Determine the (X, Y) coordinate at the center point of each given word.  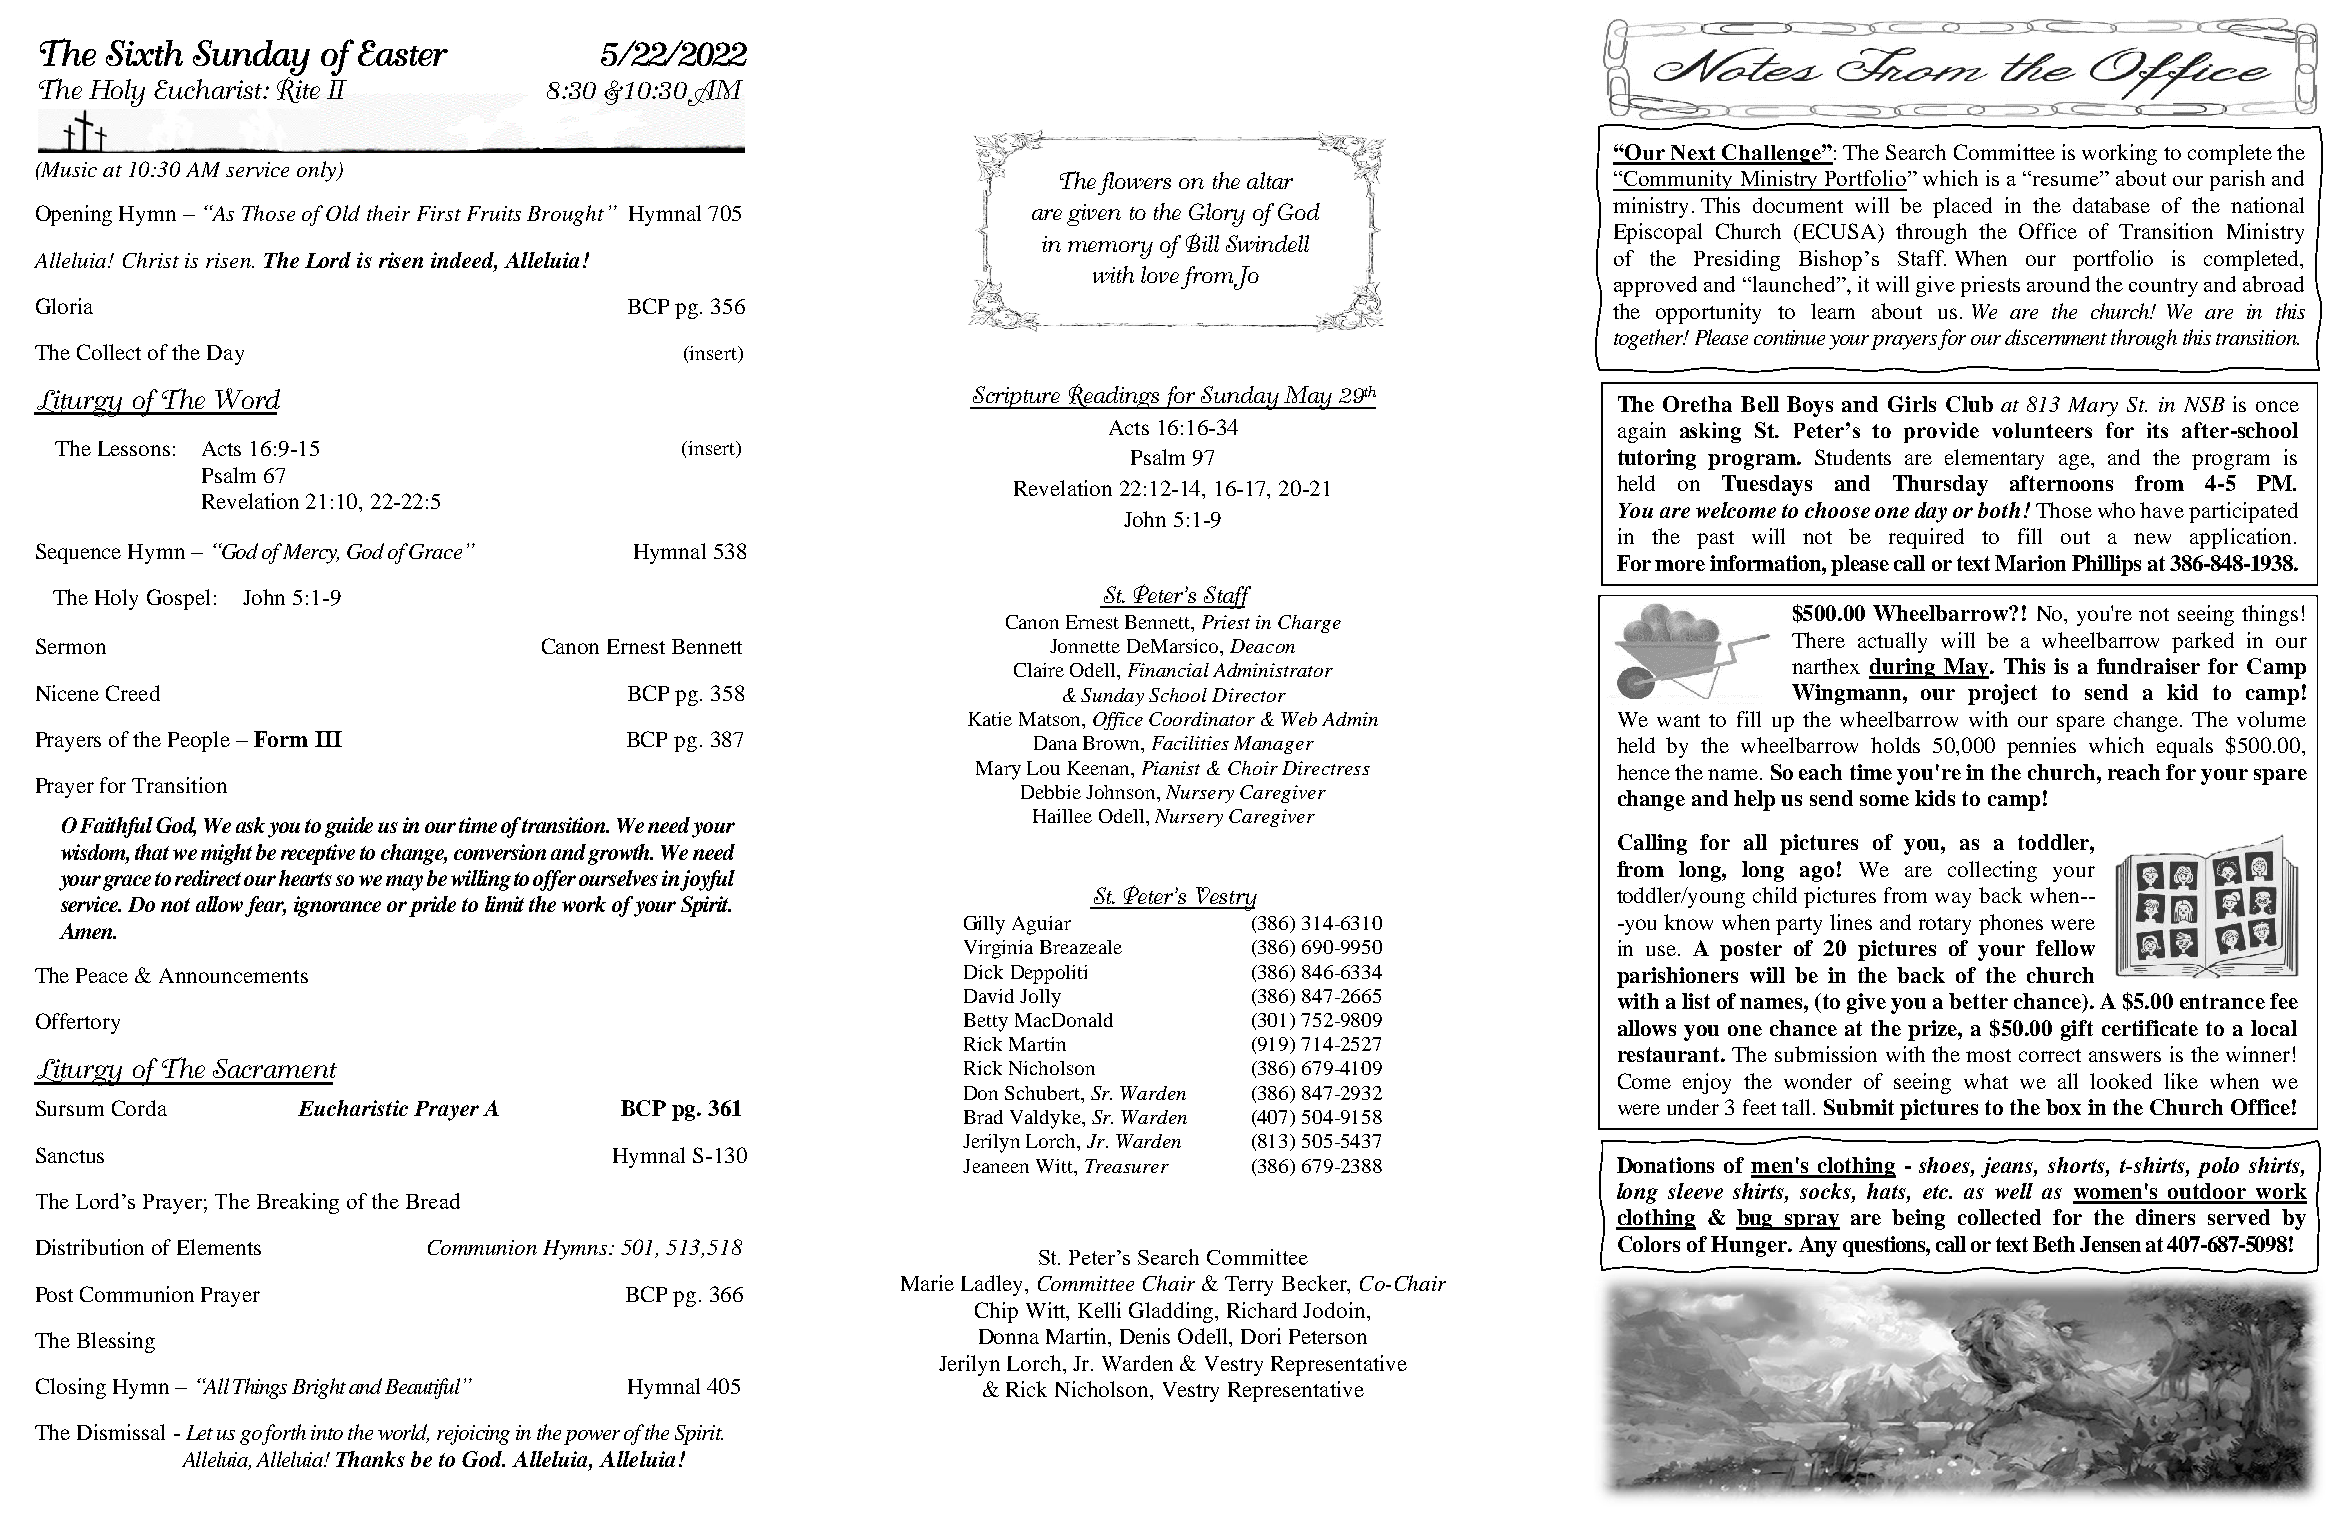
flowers (1134, 183)
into (327, 1432)
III (328, 739)
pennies (2041, 747)
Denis (1145, 1336)
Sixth (144, 53)
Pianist (1171, 768)
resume (2067, 181)
